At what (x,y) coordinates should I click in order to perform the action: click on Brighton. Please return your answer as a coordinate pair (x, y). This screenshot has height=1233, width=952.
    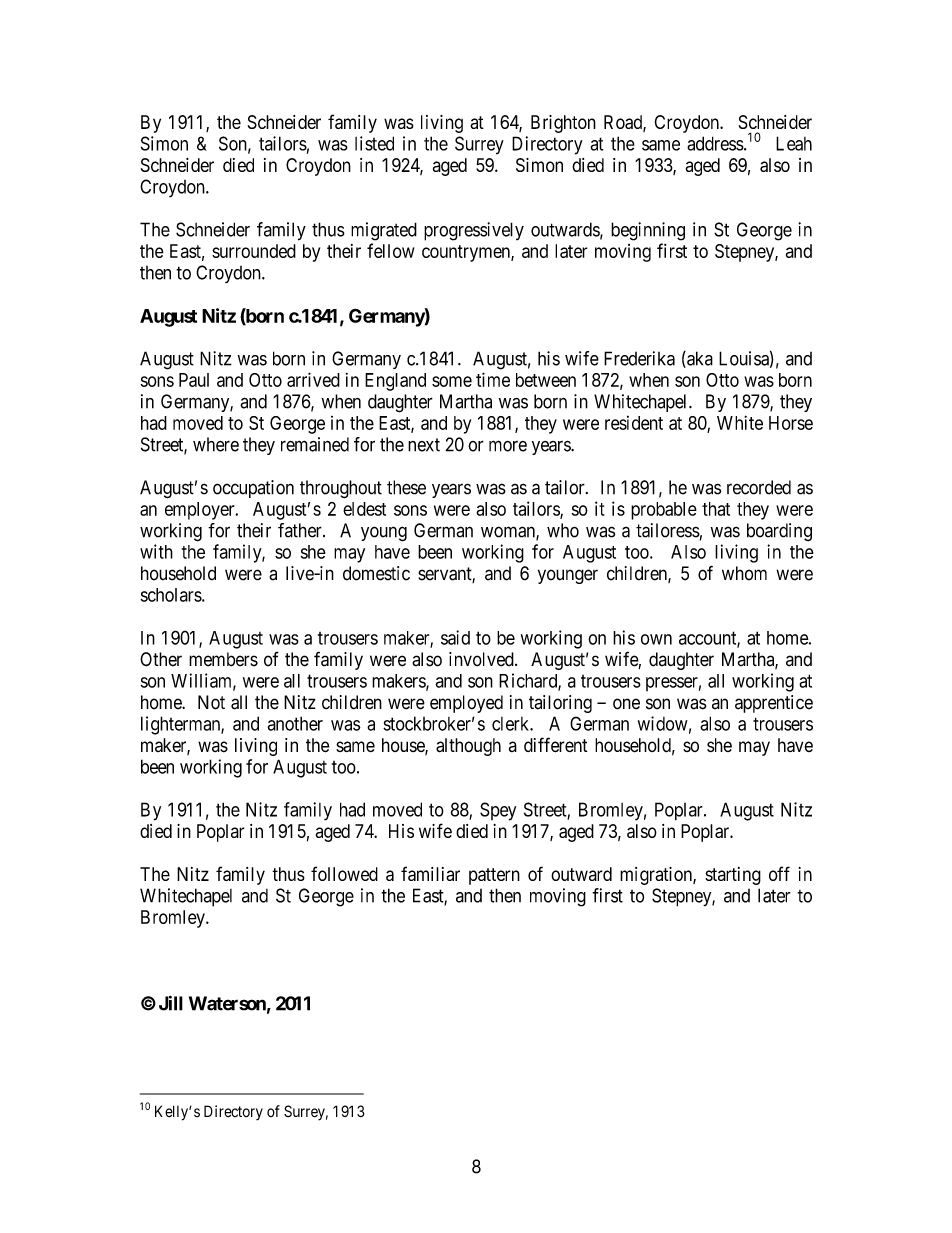
    Looking at the image, I should click on (563, 124).
